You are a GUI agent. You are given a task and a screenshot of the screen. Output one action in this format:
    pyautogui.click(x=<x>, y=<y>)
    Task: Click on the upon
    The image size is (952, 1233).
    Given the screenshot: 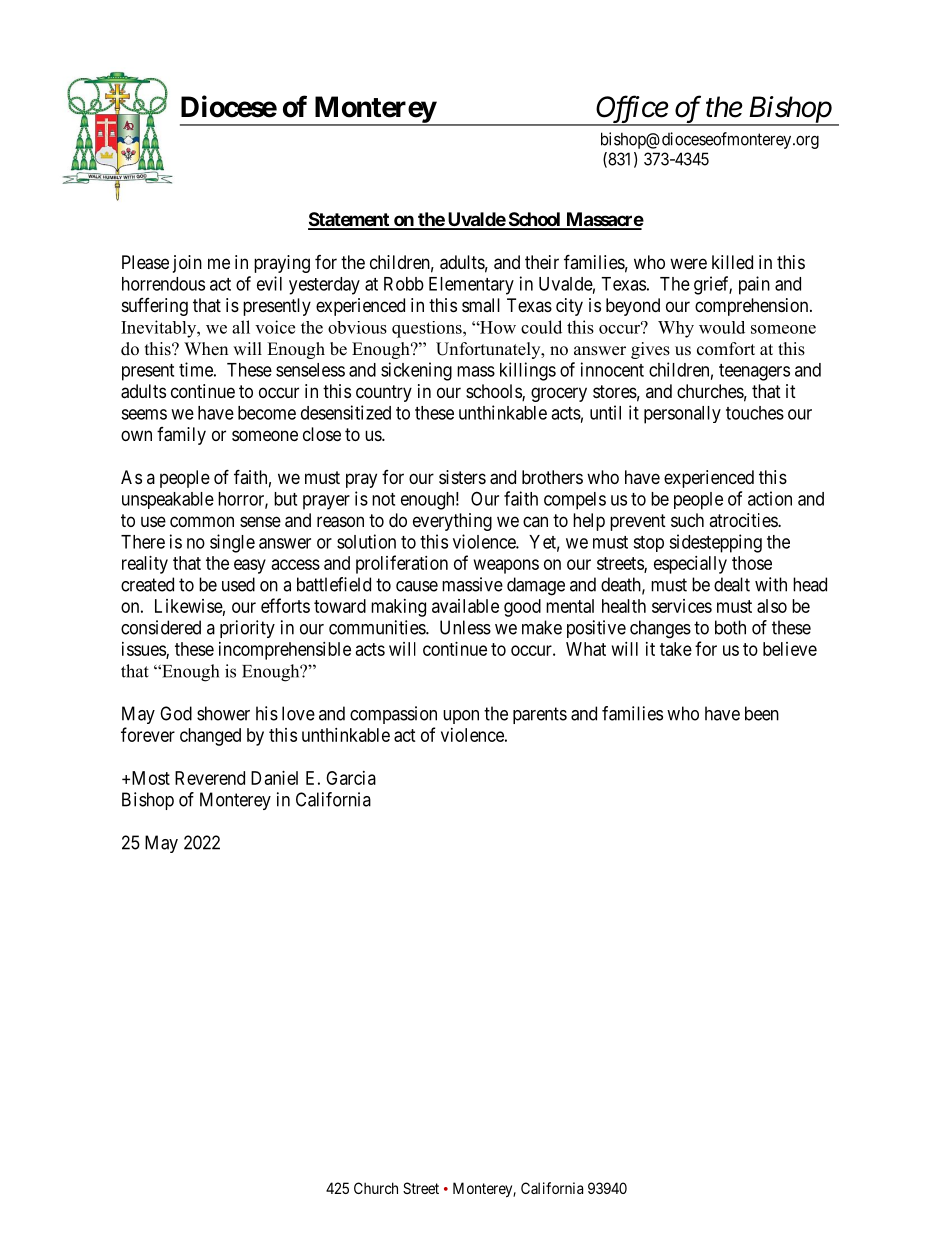 What is the action you would take?
    pyautogui.click(x=461, y=717)
